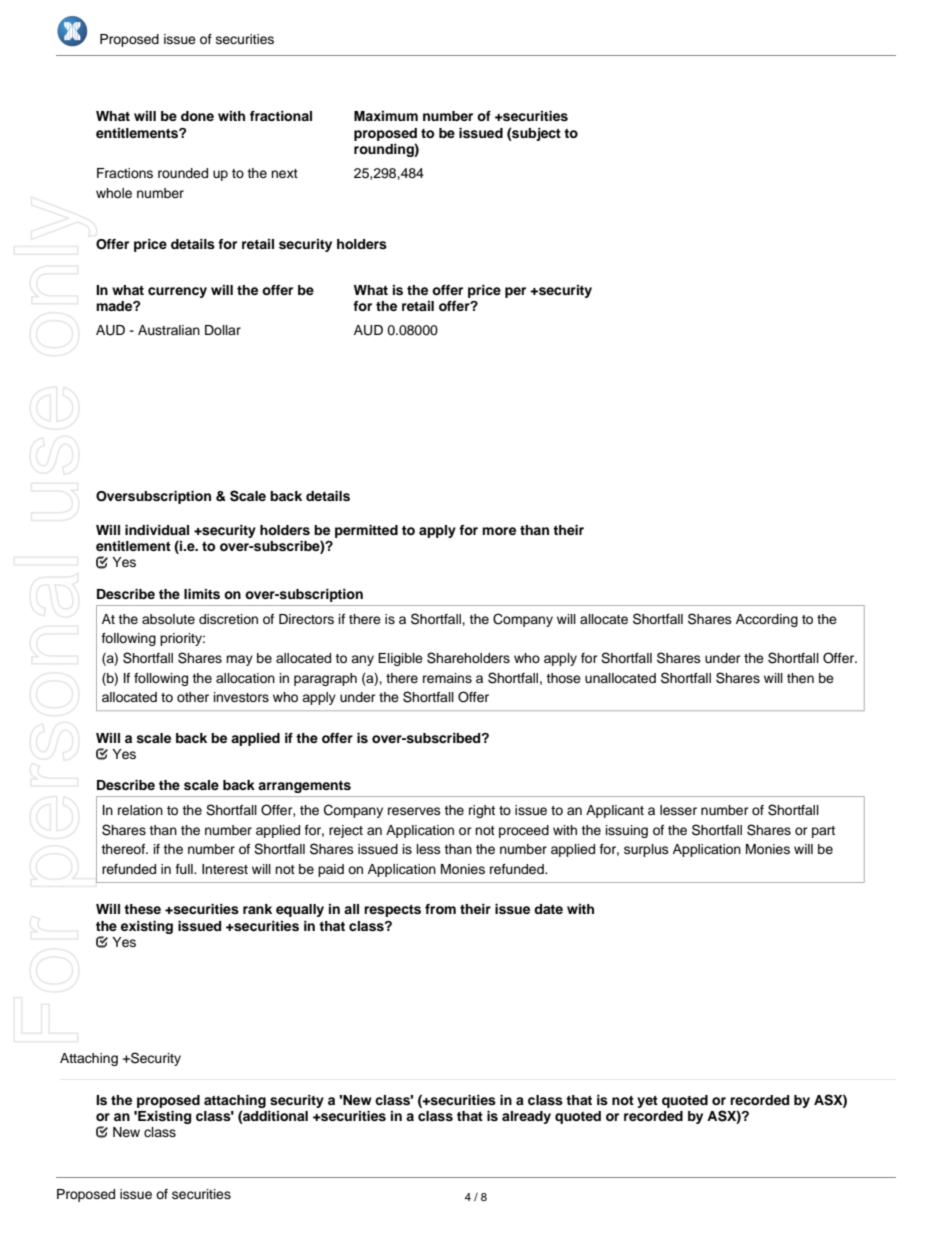 Image resolution: width=952 pixels, height=1233 pixels. What do you see at coordinates (183, 173) in the screenshot?
I see `rounded` at bounding box center [183, 173].
